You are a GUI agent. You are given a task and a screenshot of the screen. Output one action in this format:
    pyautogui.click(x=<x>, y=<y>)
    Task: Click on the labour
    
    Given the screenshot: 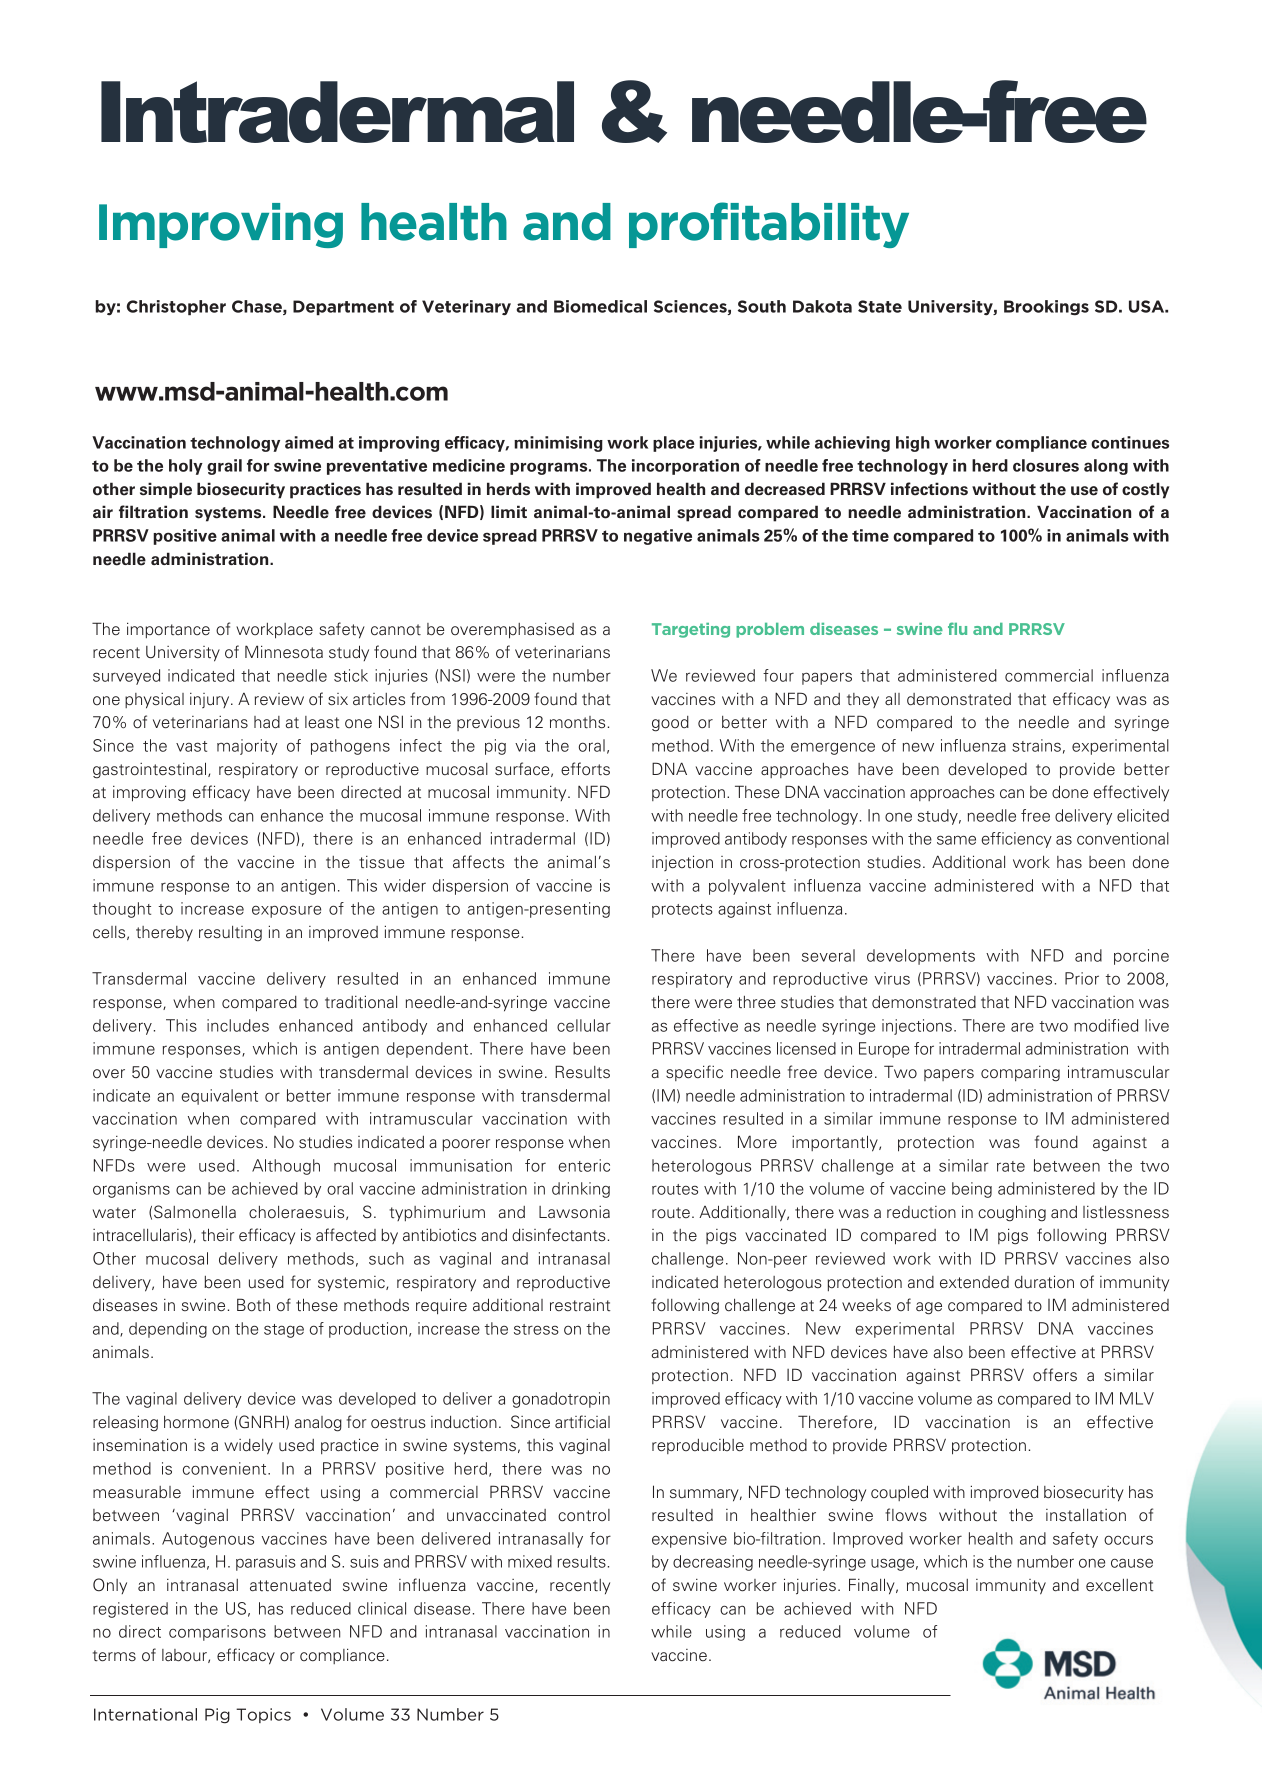 What is the action you would take?
    pyautogui.click(x=185, y=1656)
